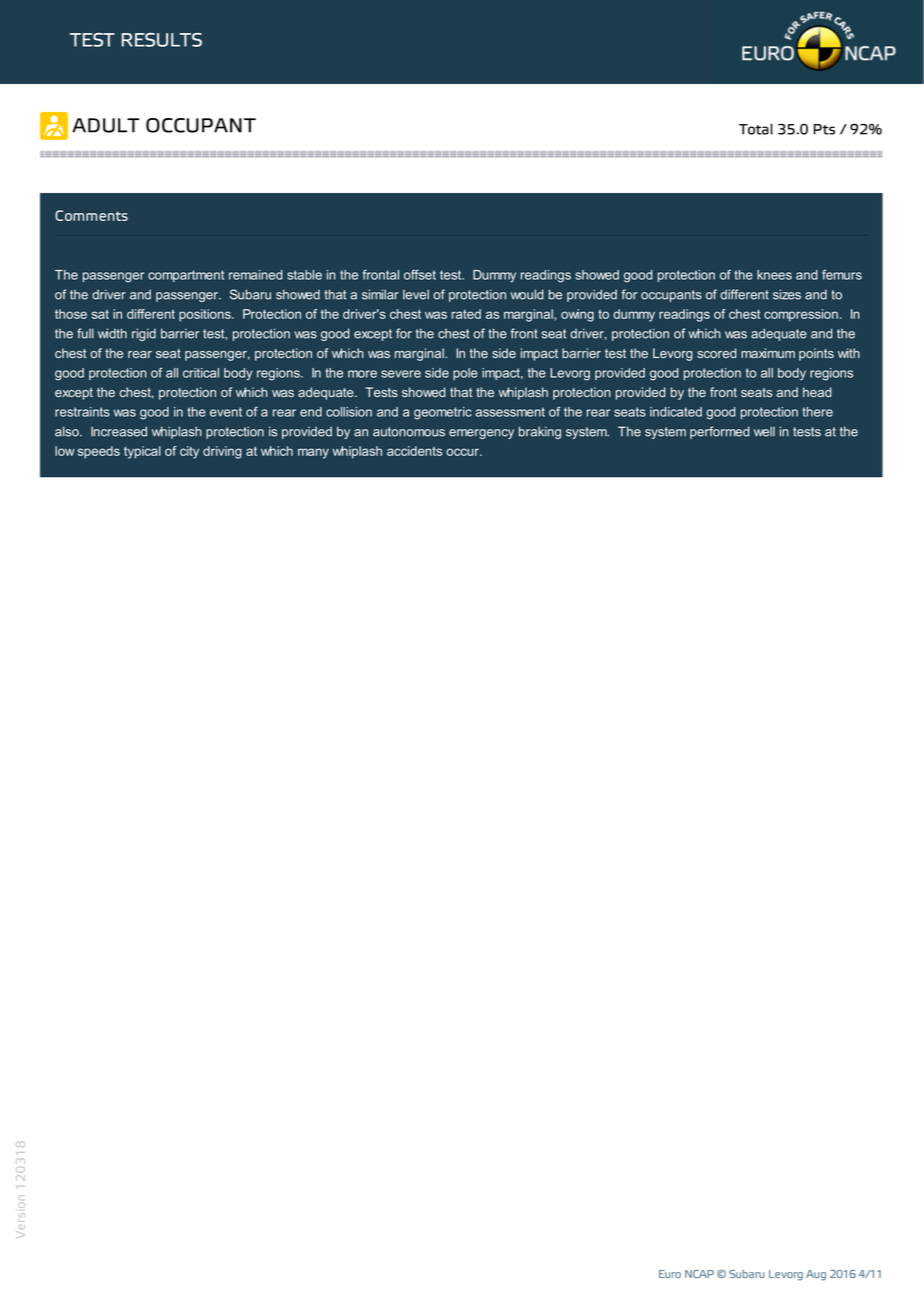  Describe the element at coordinates (142, 452) in the image. I see `typical` at that location.
